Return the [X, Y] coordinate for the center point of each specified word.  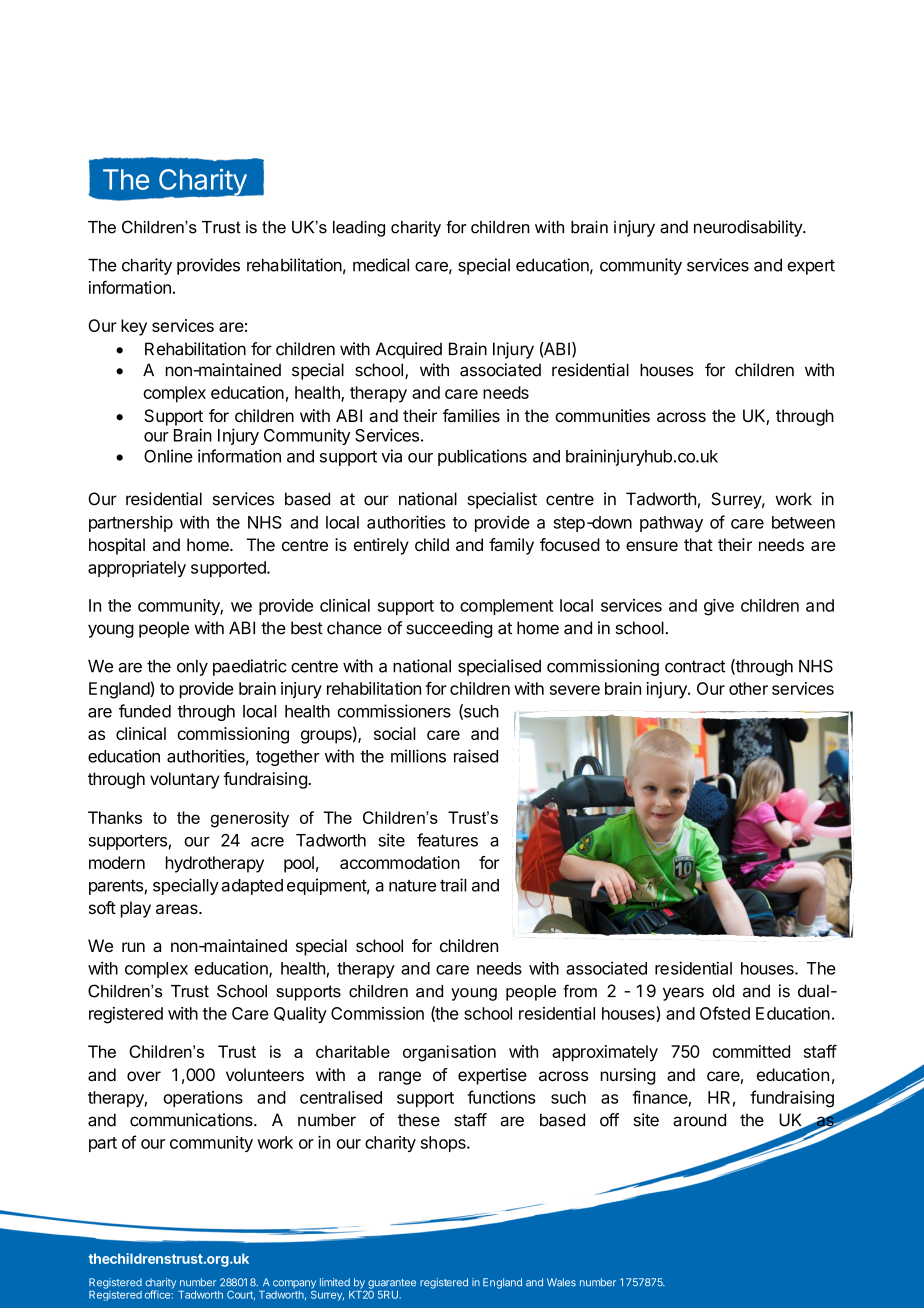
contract [695, 666]
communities [602, 415]
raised [476, 756]
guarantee [392, 1285]
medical [381, 265]
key [134, 327]
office [158, 1294]
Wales [561, 1282]
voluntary [185, 780]
